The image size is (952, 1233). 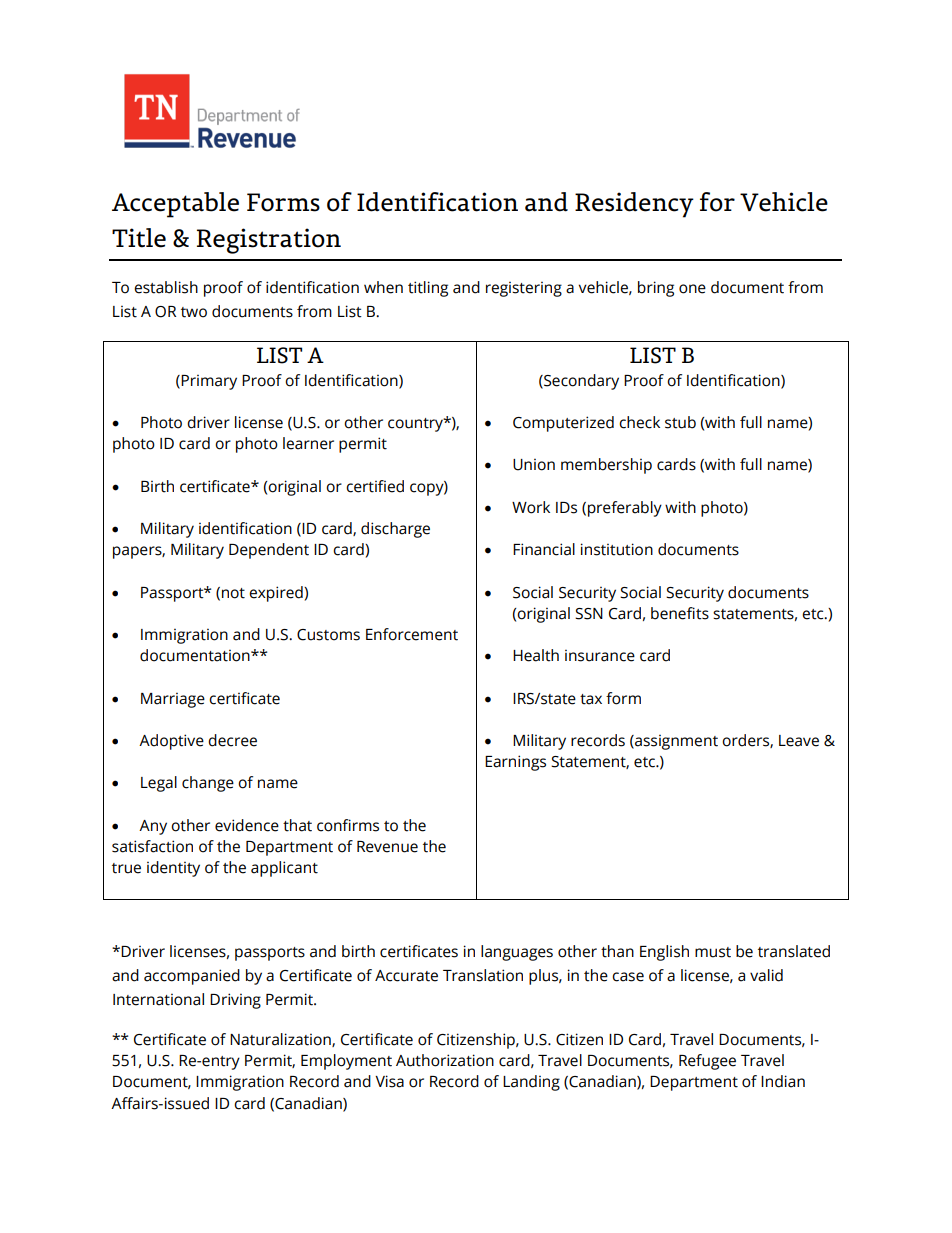 What do you see at coordinates (428, 289) in the screenshot?
I see `titling` at bounding box center [428, 289].
